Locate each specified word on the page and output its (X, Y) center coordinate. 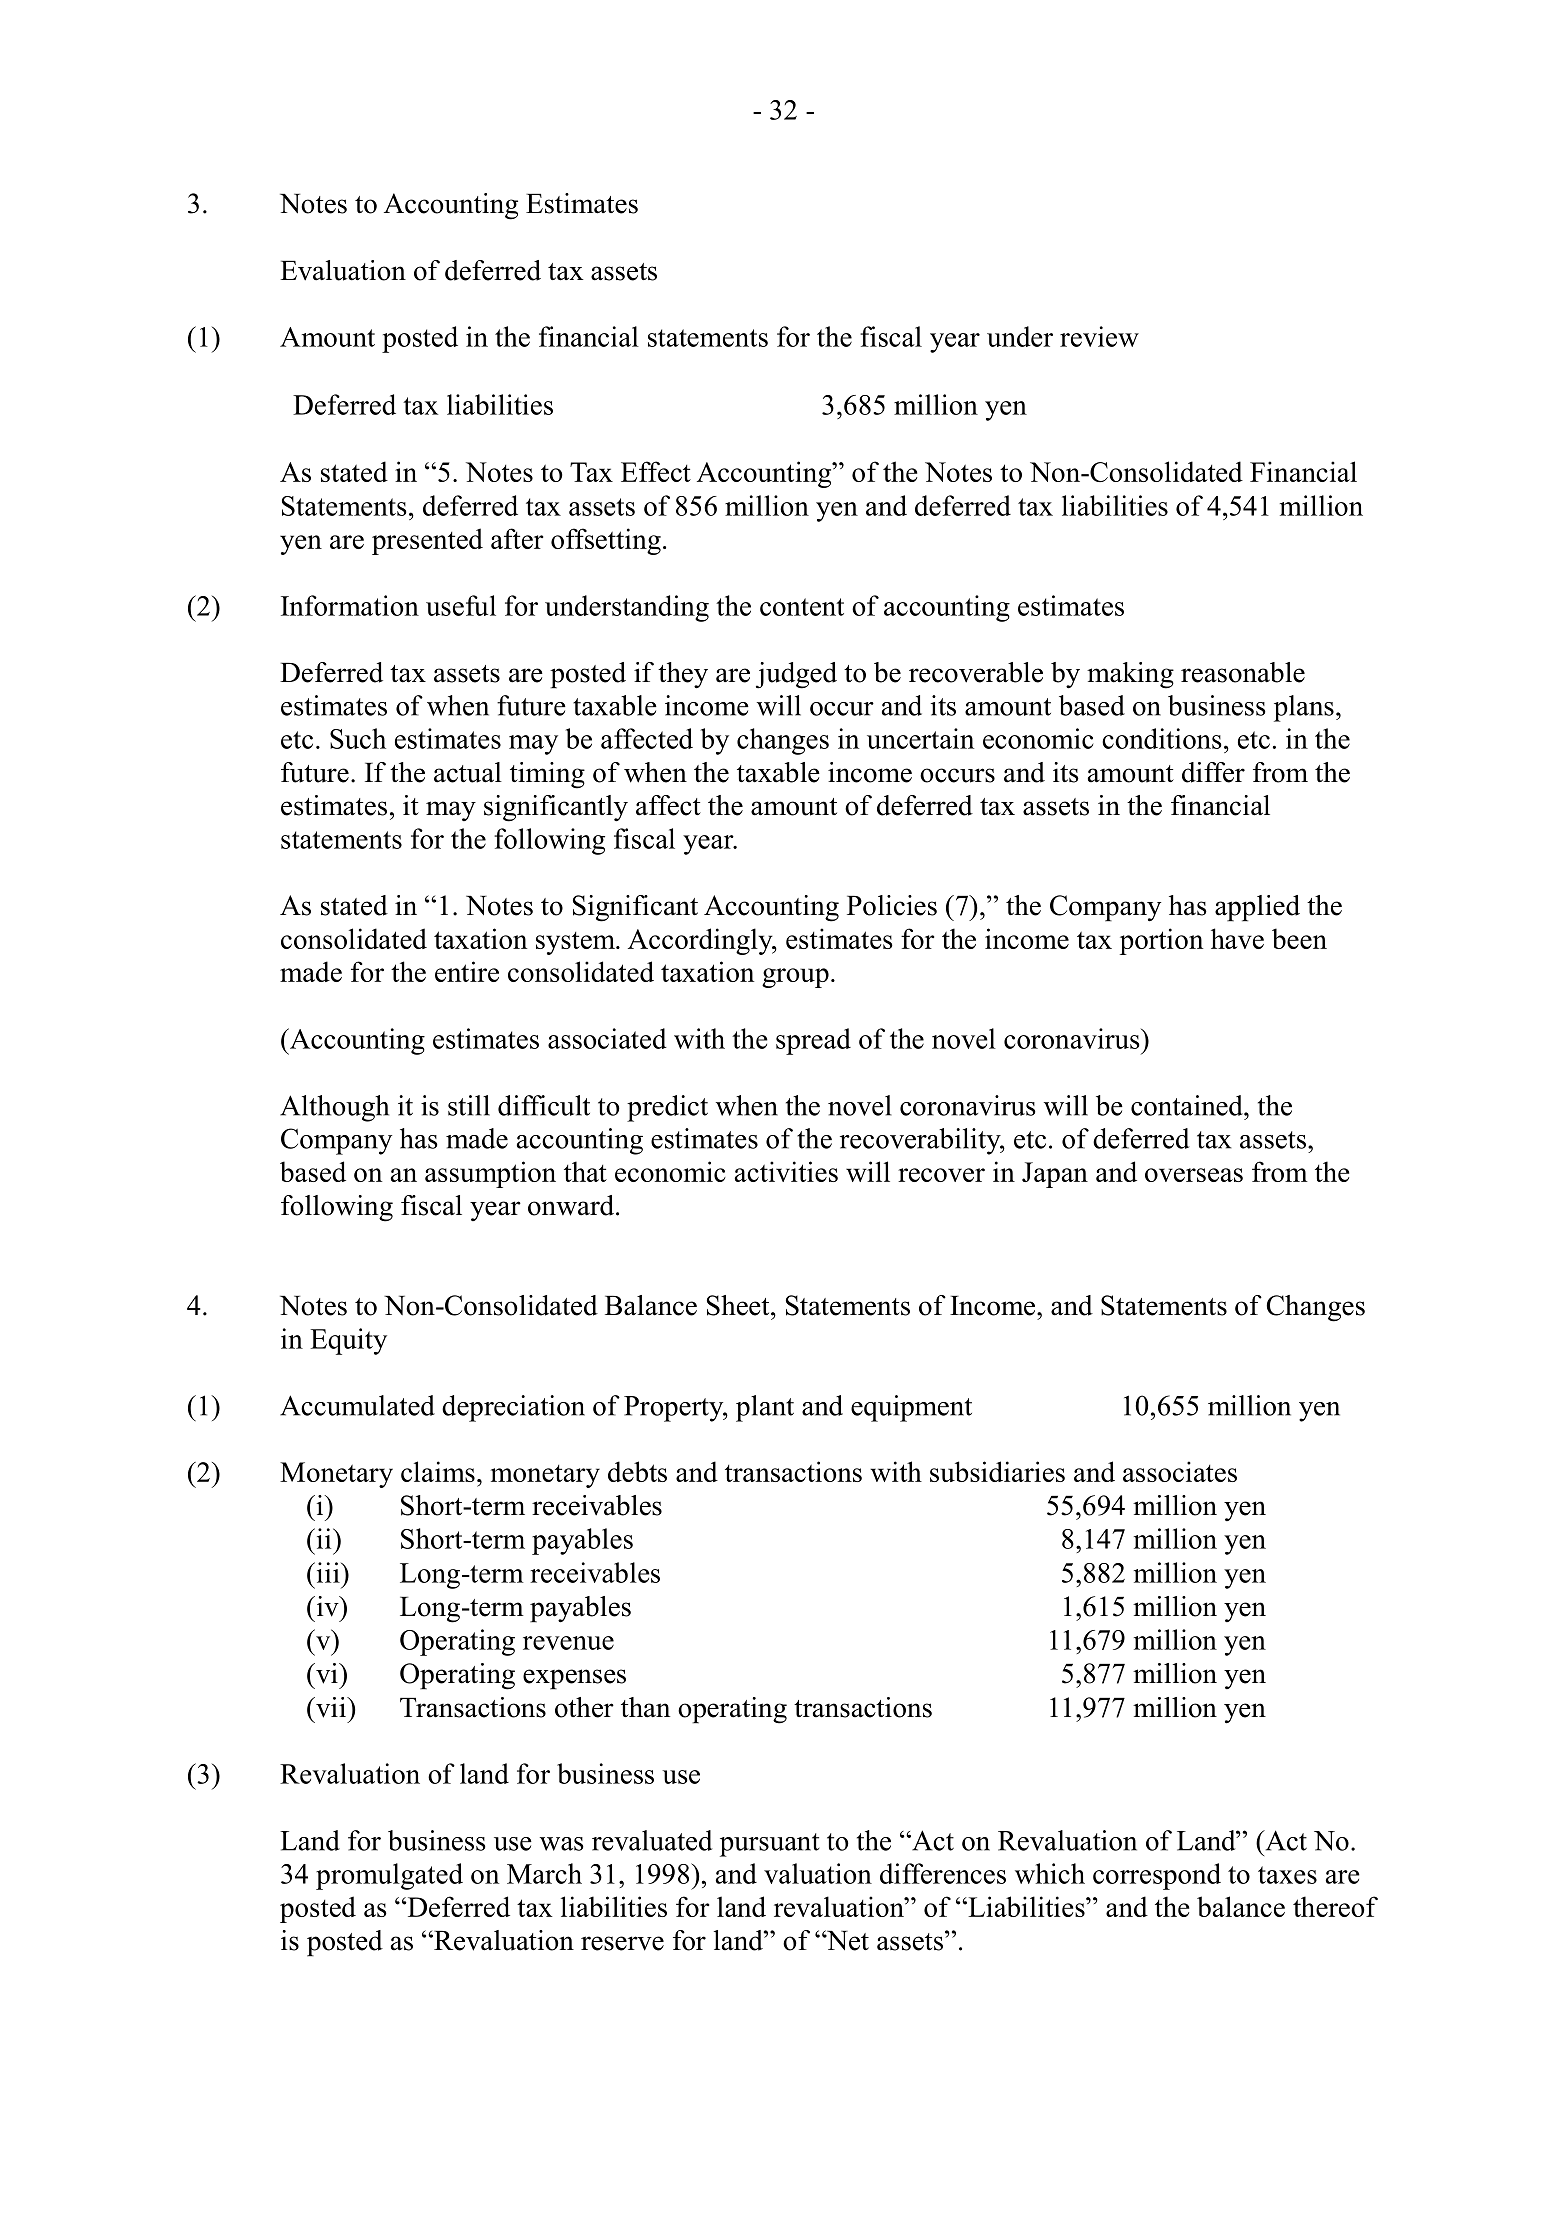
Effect (656, 471)
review (1099, 336)
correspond (1157, 1876)
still (469, 1105)
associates (1180, 1471)
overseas (1194, 1175)
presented (427, 541)
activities (786, 1171)
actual (468, 772)
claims (438, 1471)
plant (765, 1408)
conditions (1161, 738)
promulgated (389, 1876)
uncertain (920, 738)
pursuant (769, 1845)
